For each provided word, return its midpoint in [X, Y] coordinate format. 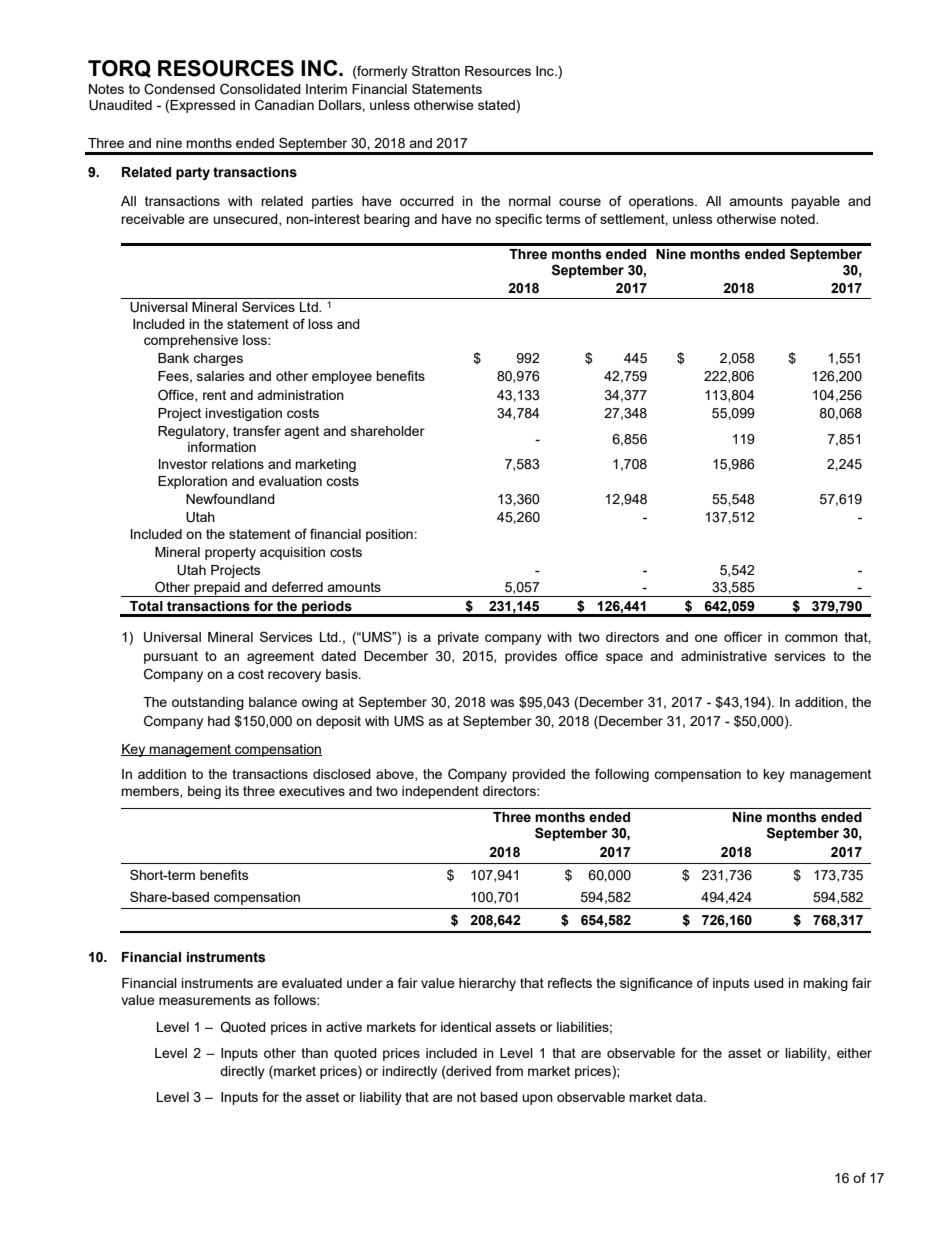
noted [799, 219]
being [204, 792]
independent [440, 792]
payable [815, 202]
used [769, 983]
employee [342, 377]
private [458, 638]
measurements [205, 1000]
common [811, 638]
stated [497, 106]
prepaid [217, 589]
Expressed [202, 106]
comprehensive [191, 341]
